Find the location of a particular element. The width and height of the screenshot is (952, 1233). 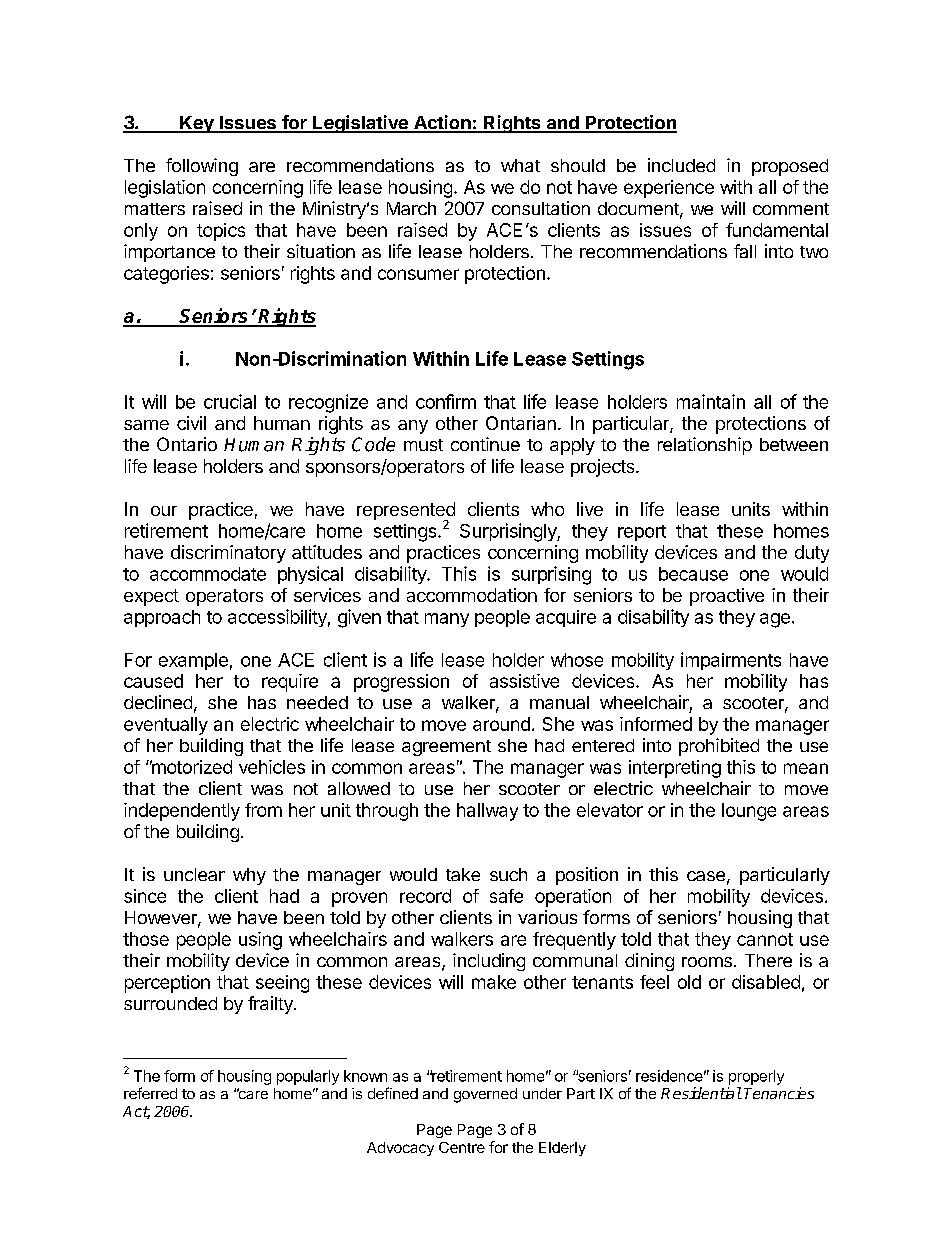

Residential is located at coordinates (701, 1093).
